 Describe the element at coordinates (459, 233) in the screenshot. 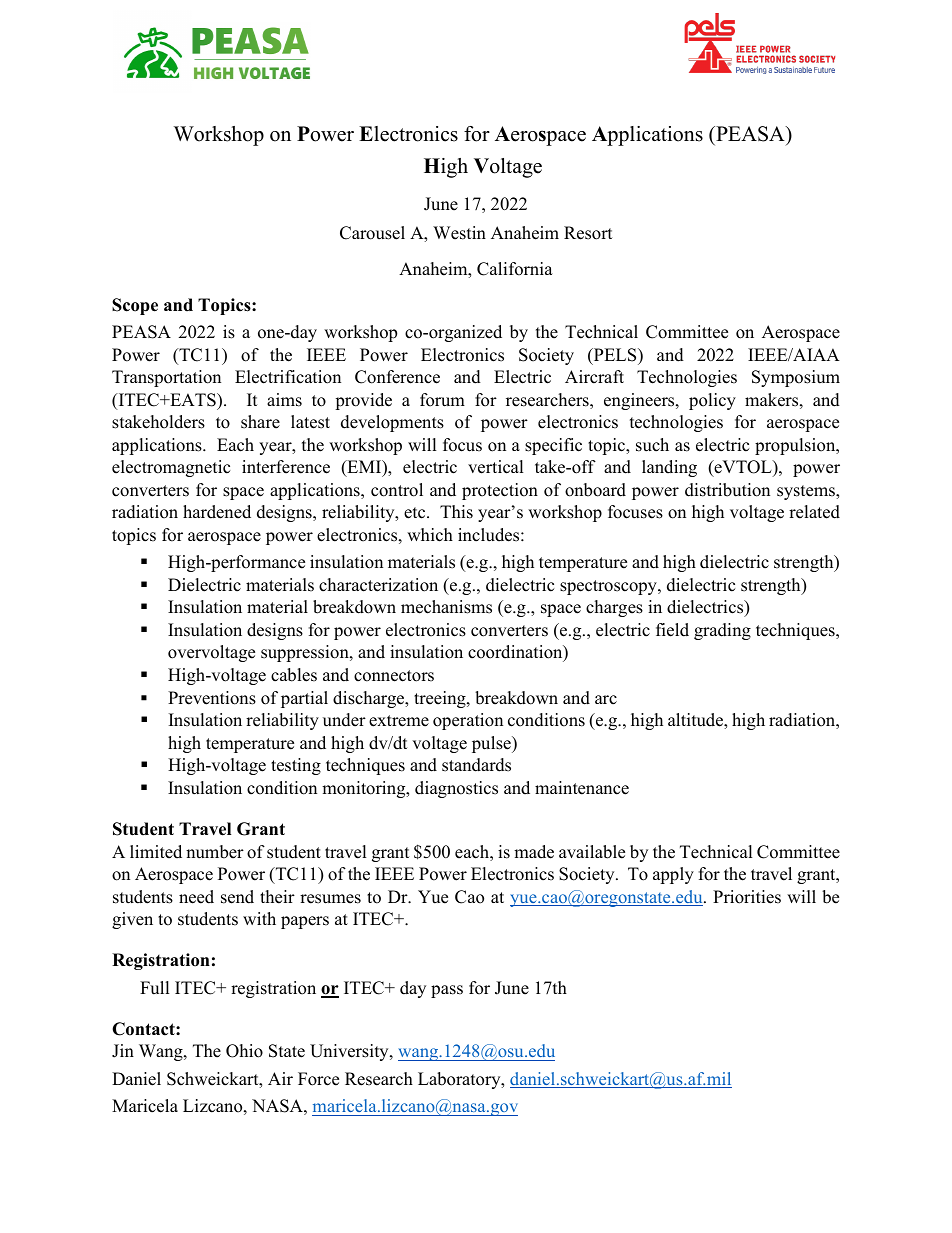

I see `Westin` at that location.
